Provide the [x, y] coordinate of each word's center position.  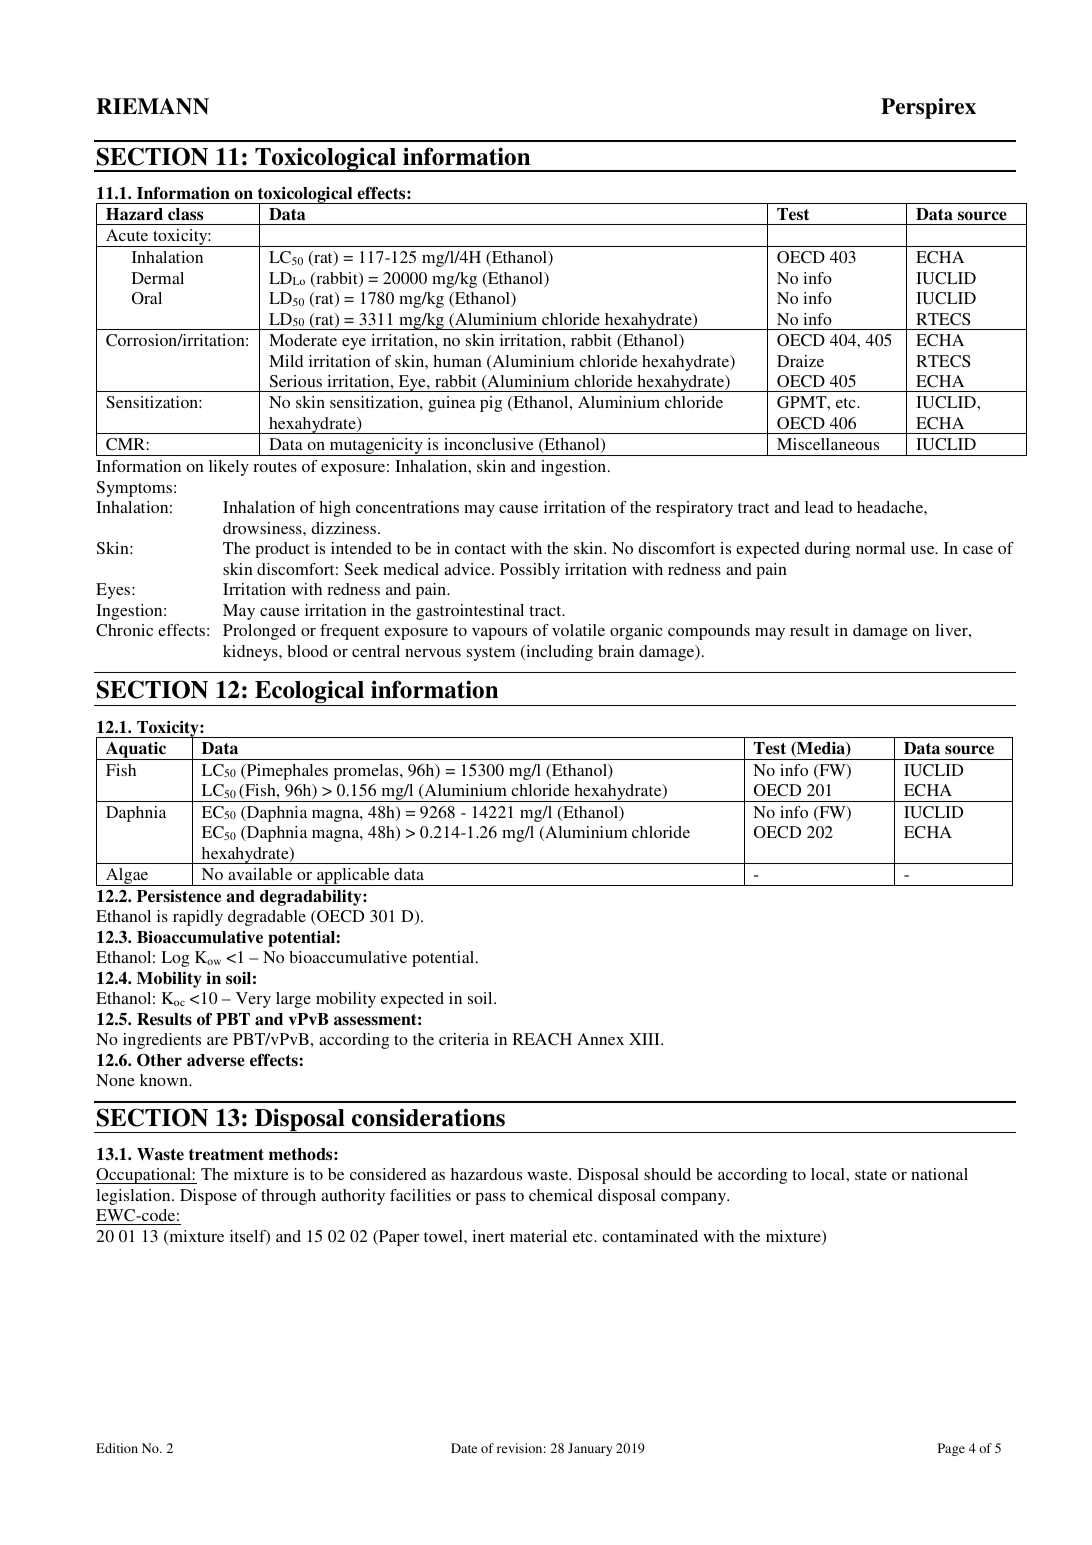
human [457, 361]
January [590, 1449]
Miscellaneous [828, 444]
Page [951, 1449]
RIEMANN [152, 106]
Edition [117, 1448]
